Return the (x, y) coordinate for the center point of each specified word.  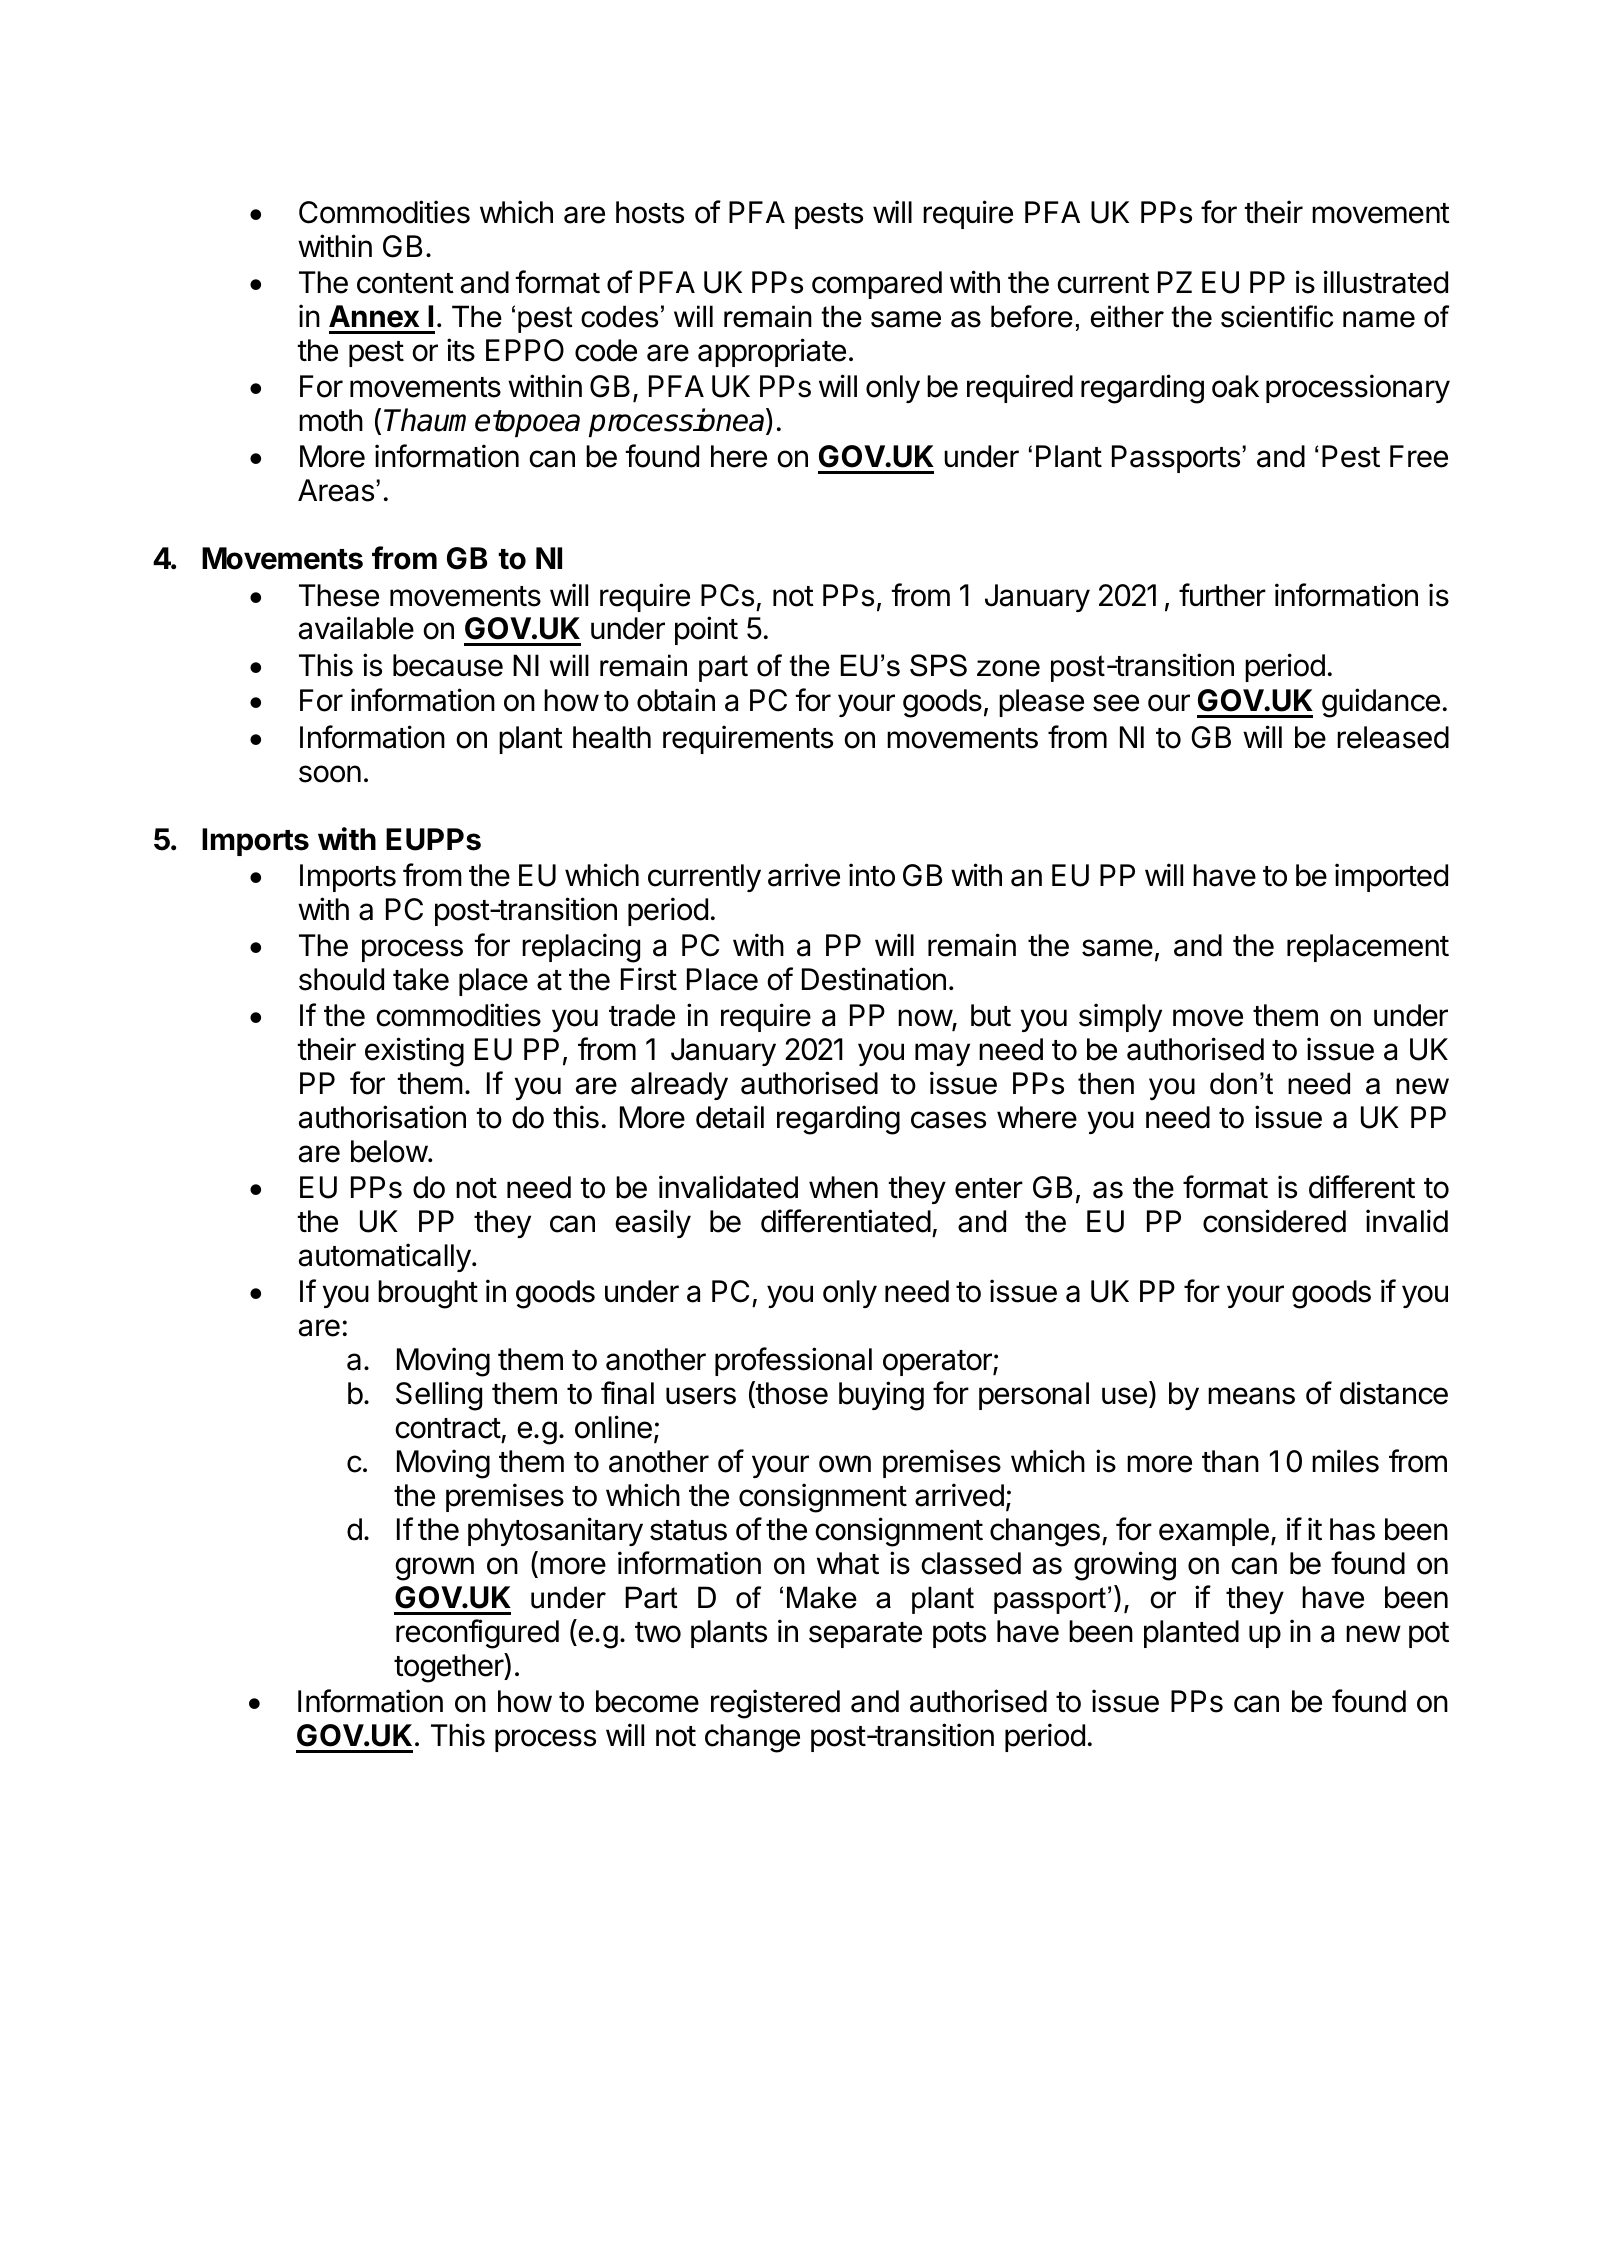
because (448, 665)
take (421, 979)
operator (938, 1363)
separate (865, 1635)
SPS (938, 665)
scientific (1277, 316)
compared (877, 285)
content (405, 283)
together (449, 1668)
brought (428, 1294)
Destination (874, 979)
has (1352, 1529)
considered (1274, 1221)
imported (1391, 877)
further (1222, 595)
